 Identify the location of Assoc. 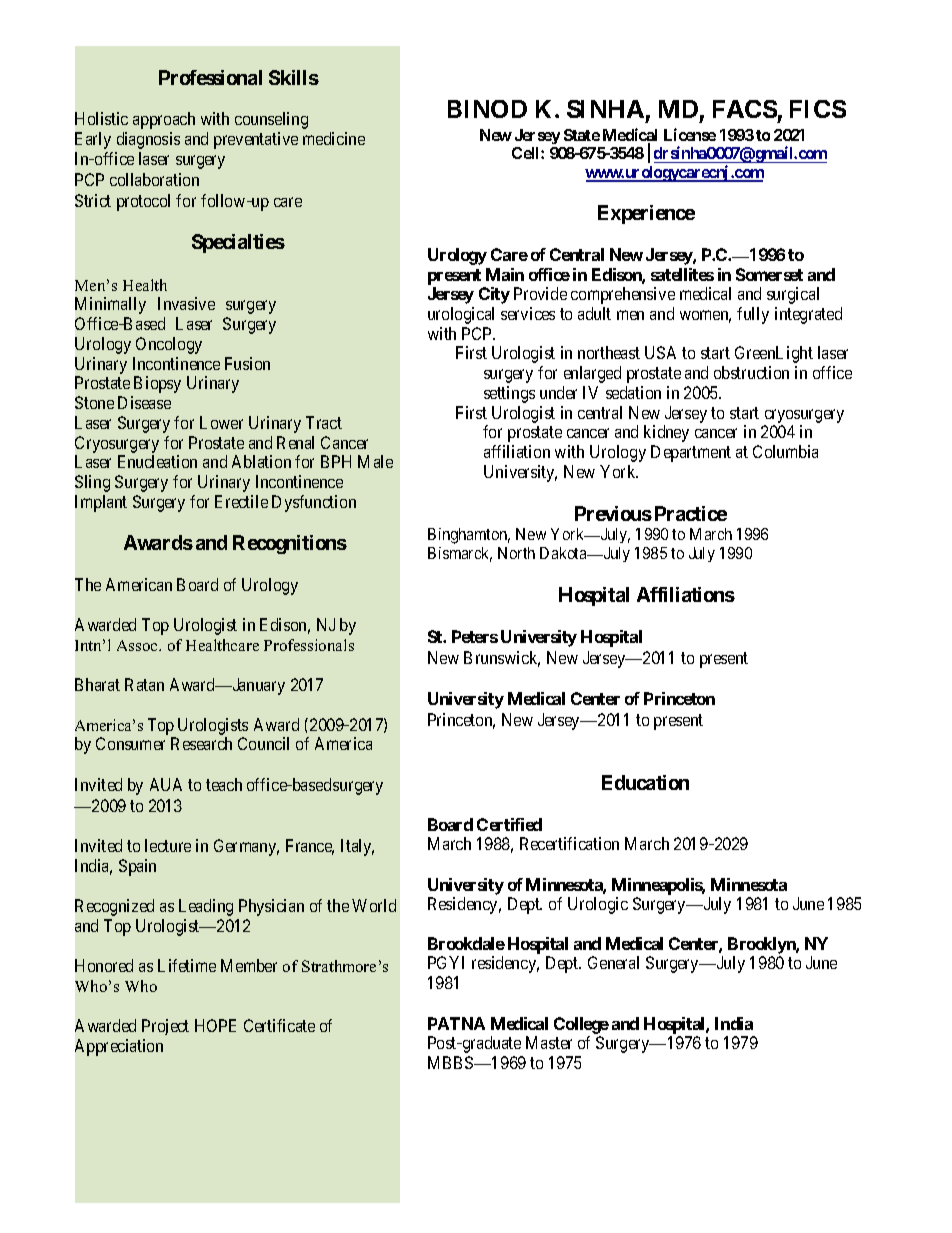
(138, 645).
